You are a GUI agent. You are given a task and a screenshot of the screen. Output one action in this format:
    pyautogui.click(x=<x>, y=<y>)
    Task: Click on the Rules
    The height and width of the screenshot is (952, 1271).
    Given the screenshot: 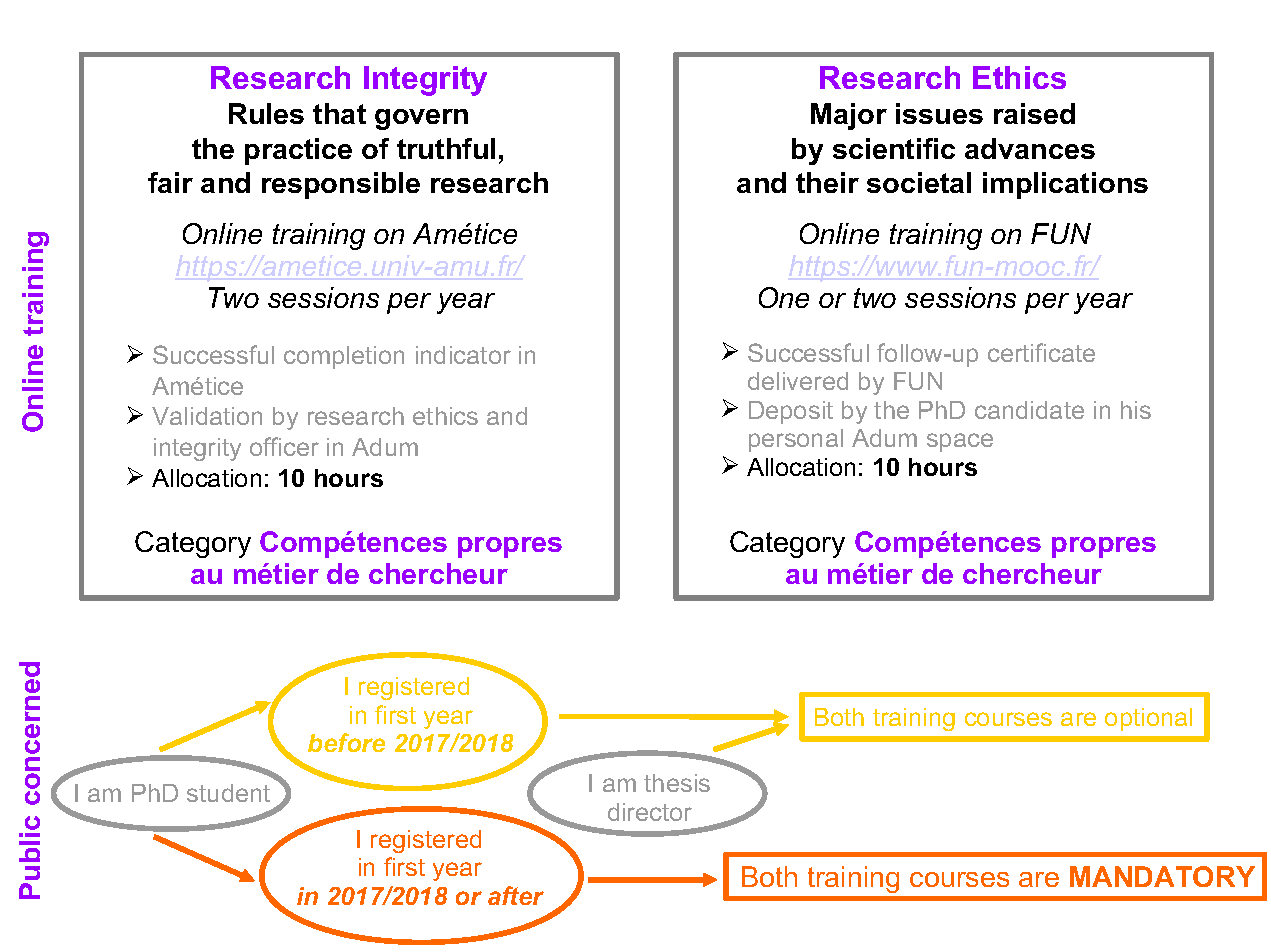 What is the action you would take?
    pyautogui.click(x=266, y=113)
